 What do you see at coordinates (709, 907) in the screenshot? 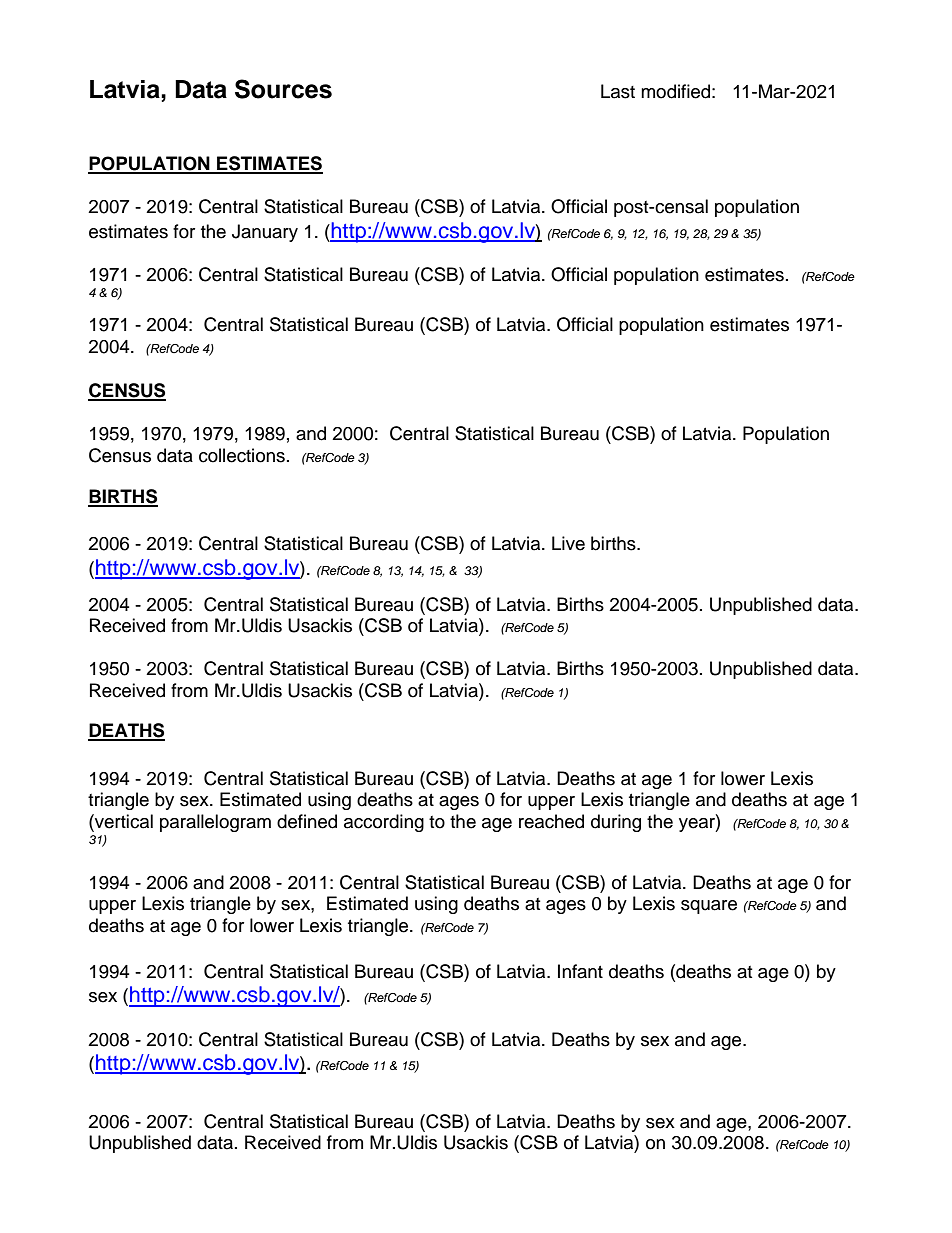
I see `square` at bounding box center [709, 907].
